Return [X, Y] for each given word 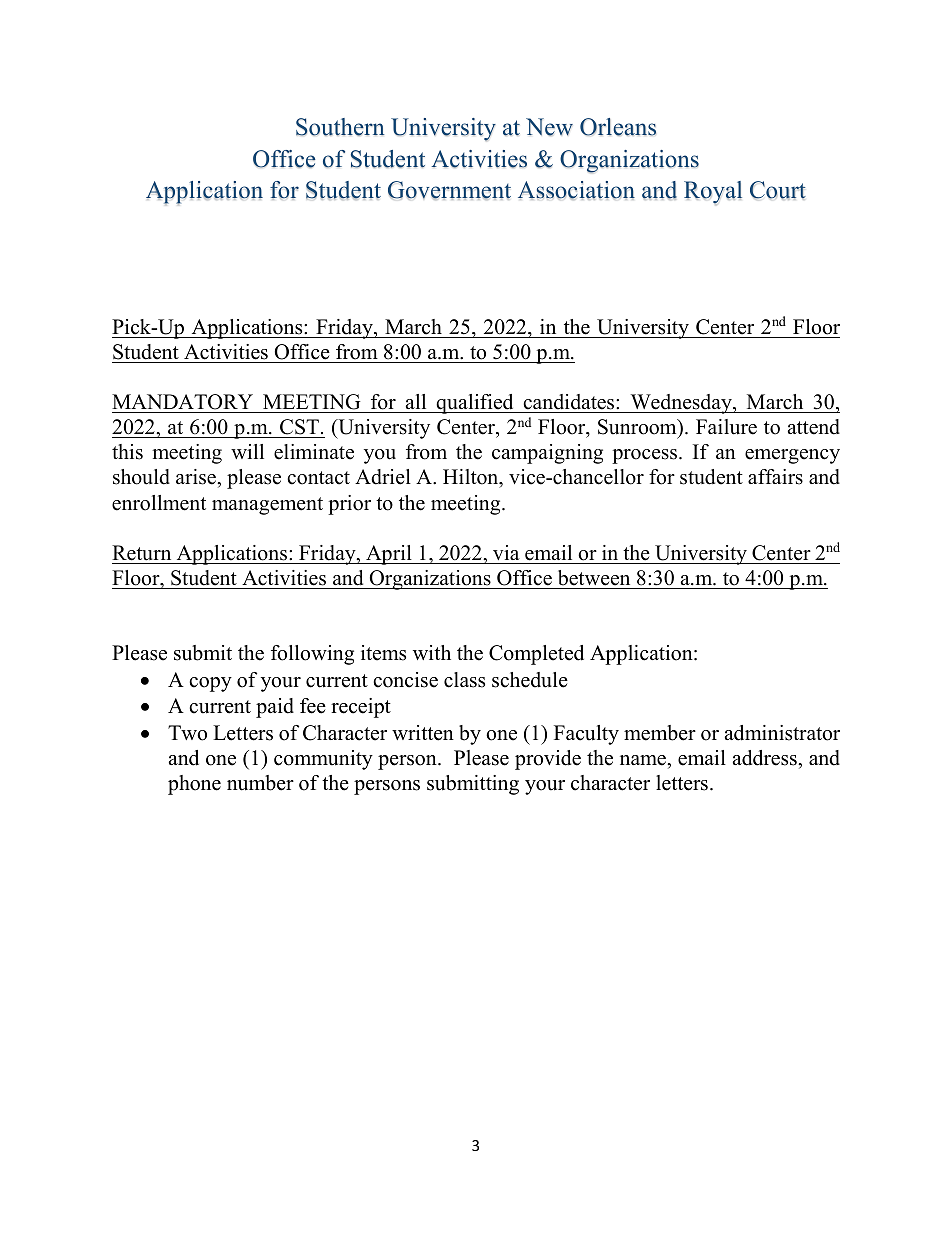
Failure [726, 427]
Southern [340, 127]
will [247, 451]
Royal [713, 193]
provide [548, 760]
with [432, 652]
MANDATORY [184, 403]
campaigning [547, 454]
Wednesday [681, 404]
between [594, 578]
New [549, 127]
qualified [475, 404]
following [312, 655]
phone [194, 785]
